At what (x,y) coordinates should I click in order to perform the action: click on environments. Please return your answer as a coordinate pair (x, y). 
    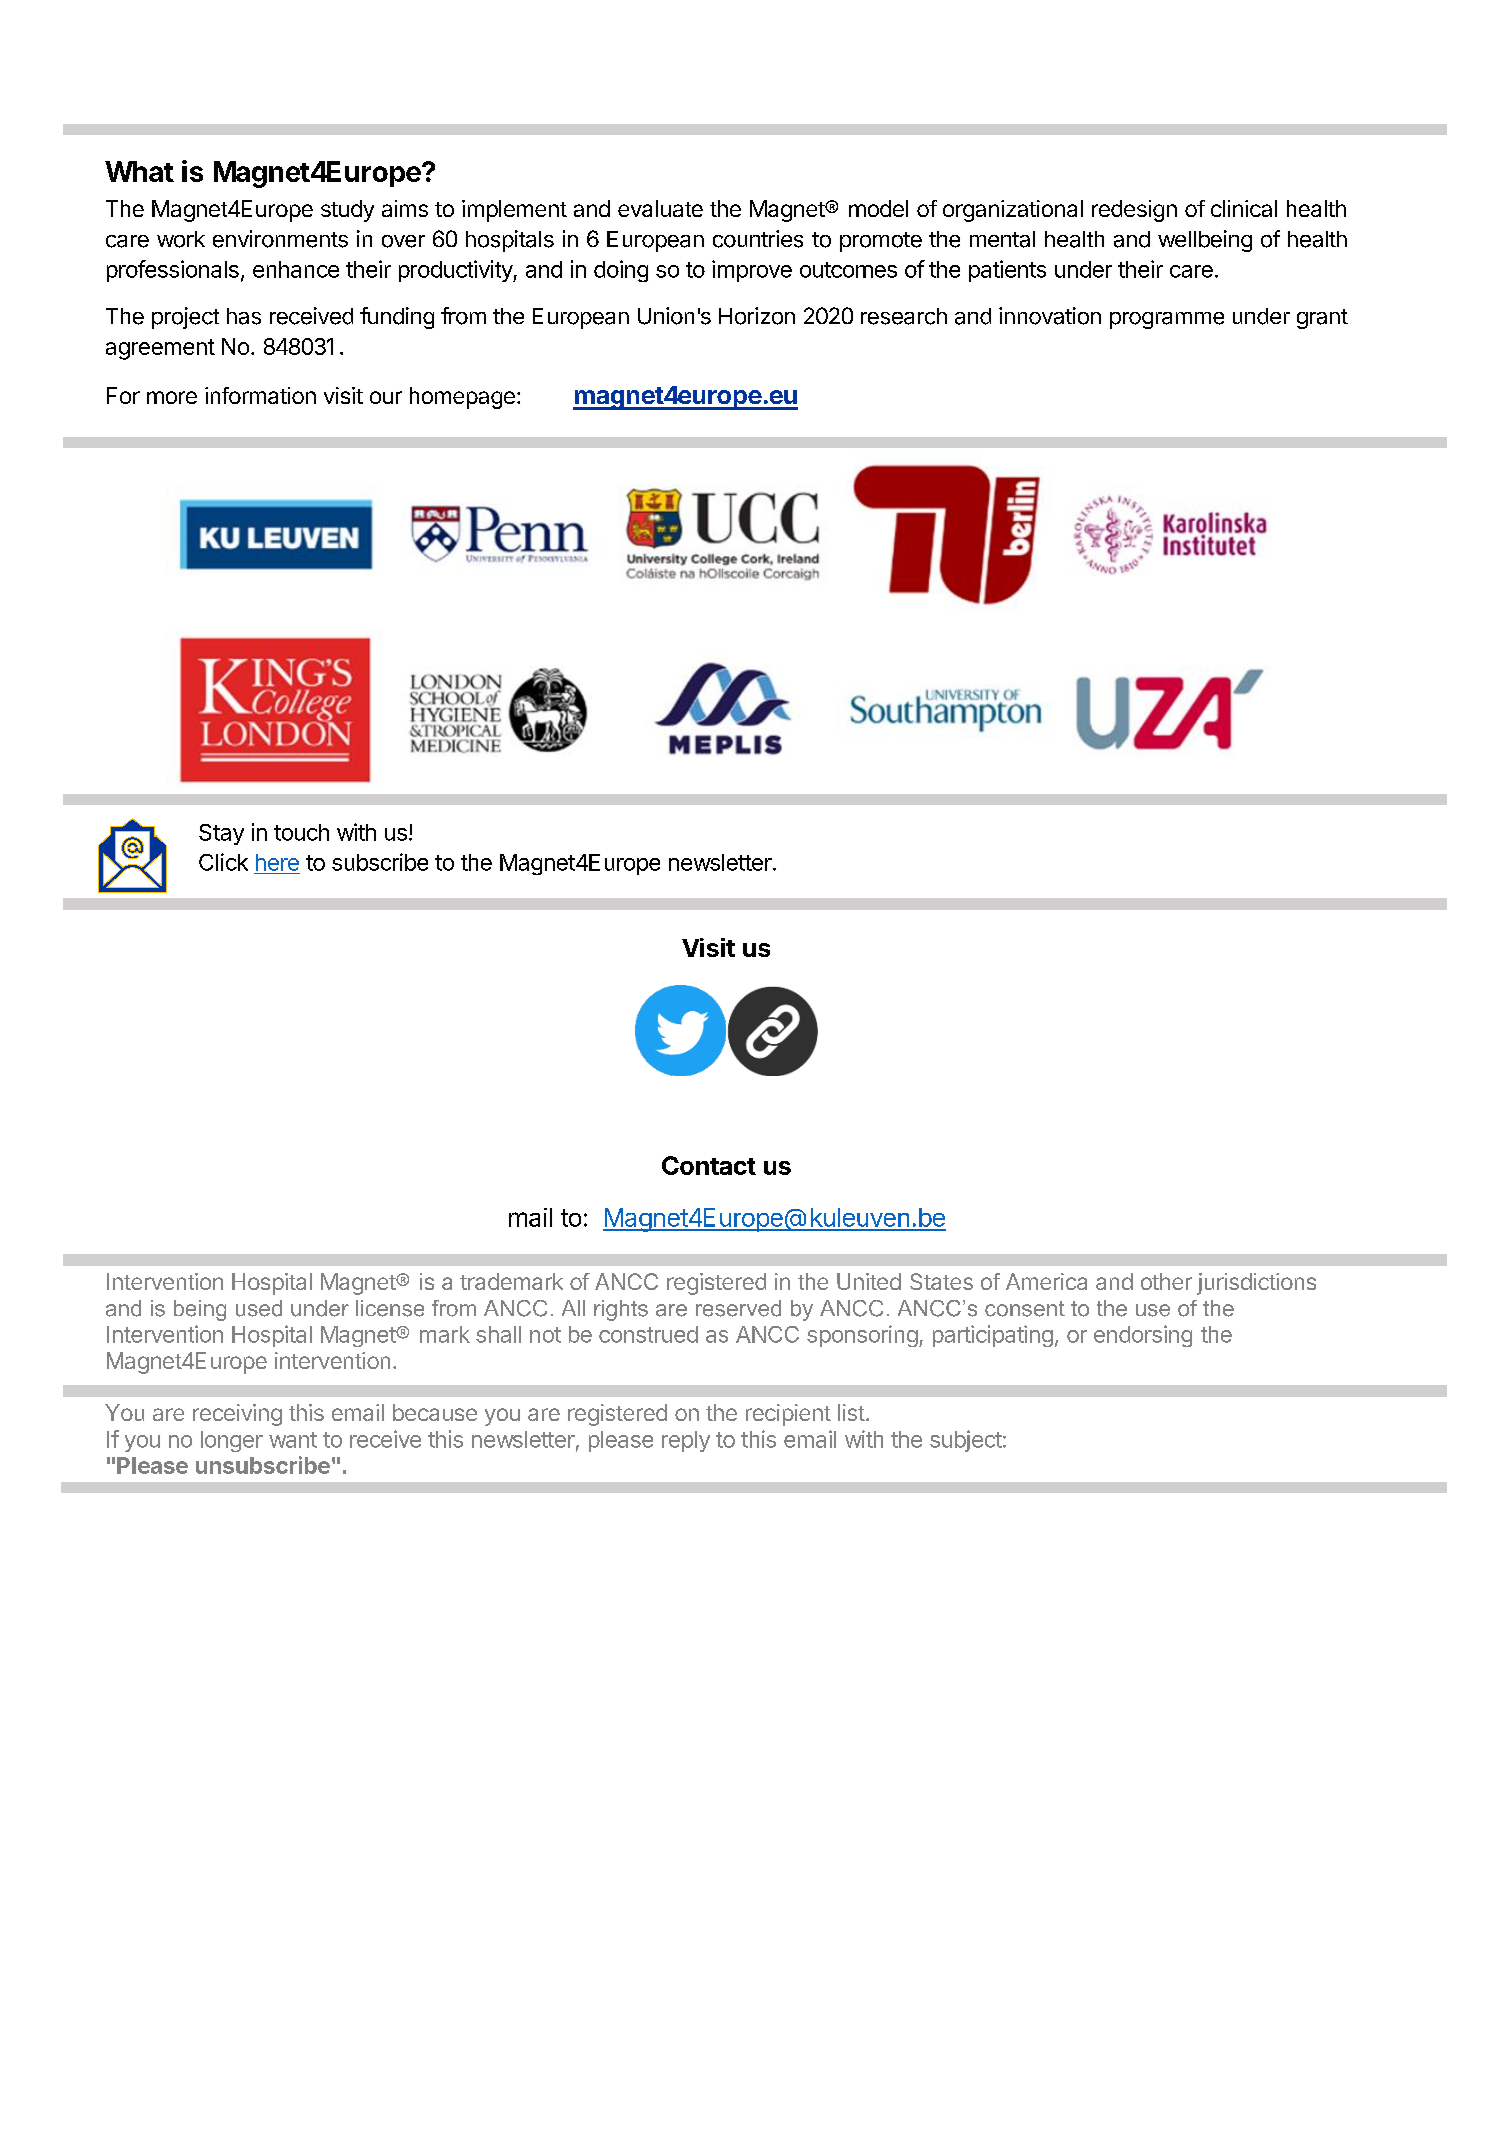
    Looking at the image, I should click on (280, 239).
